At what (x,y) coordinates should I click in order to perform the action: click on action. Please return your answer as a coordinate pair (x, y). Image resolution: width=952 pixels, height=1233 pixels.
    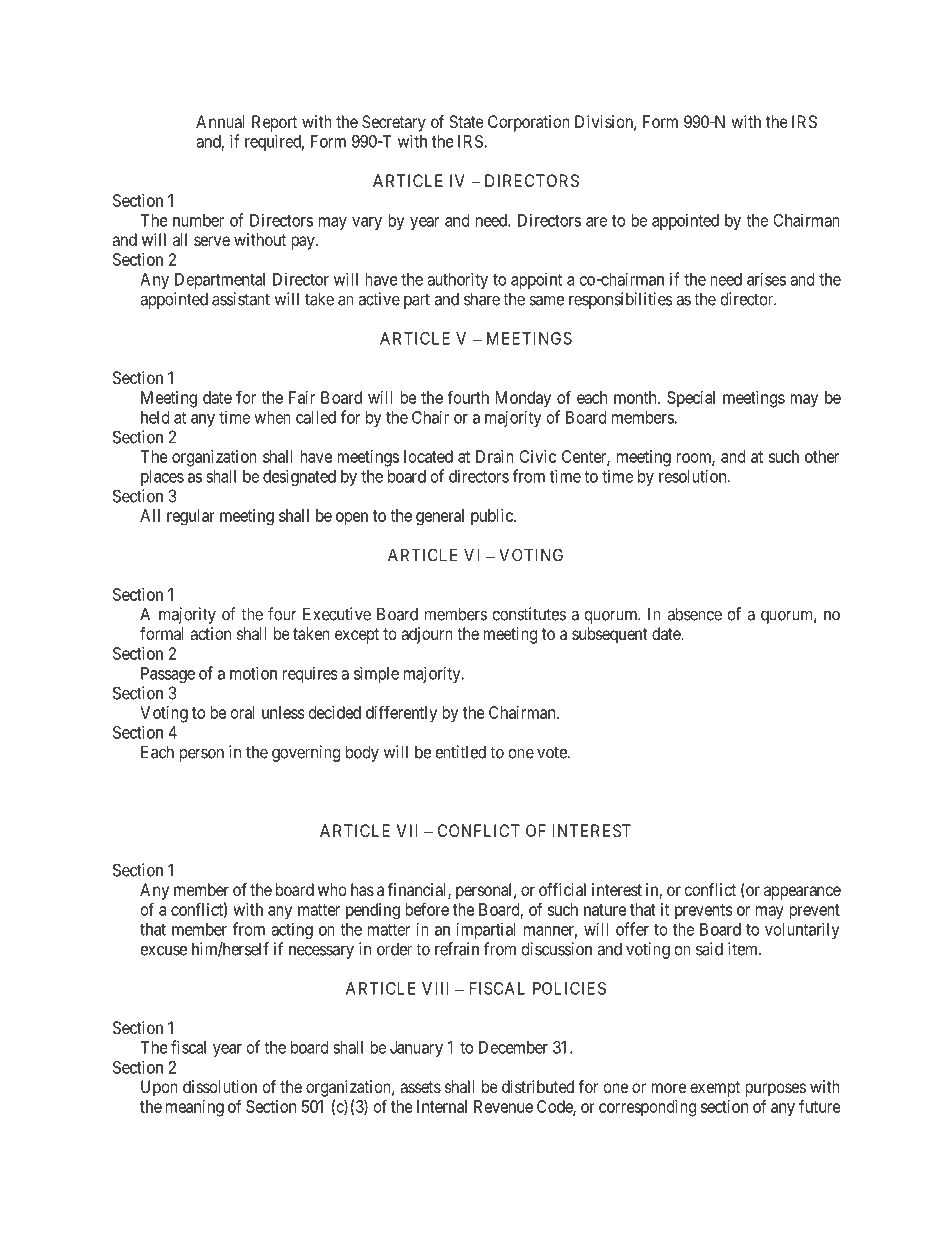
    Looking at the image, I should click on (210, 633).
